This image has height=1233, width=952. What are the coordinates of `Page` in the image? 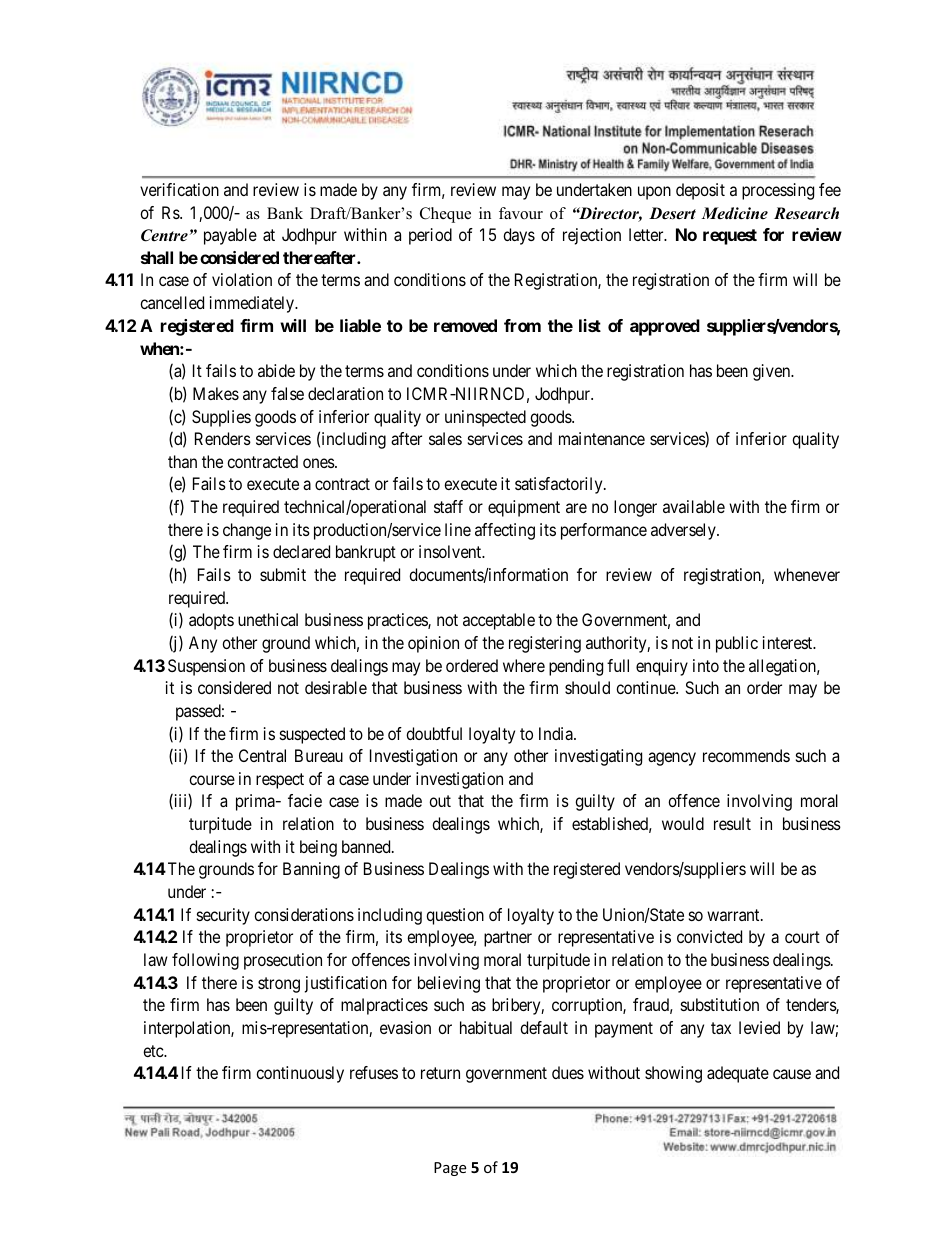 It's located at (450, 1169).
